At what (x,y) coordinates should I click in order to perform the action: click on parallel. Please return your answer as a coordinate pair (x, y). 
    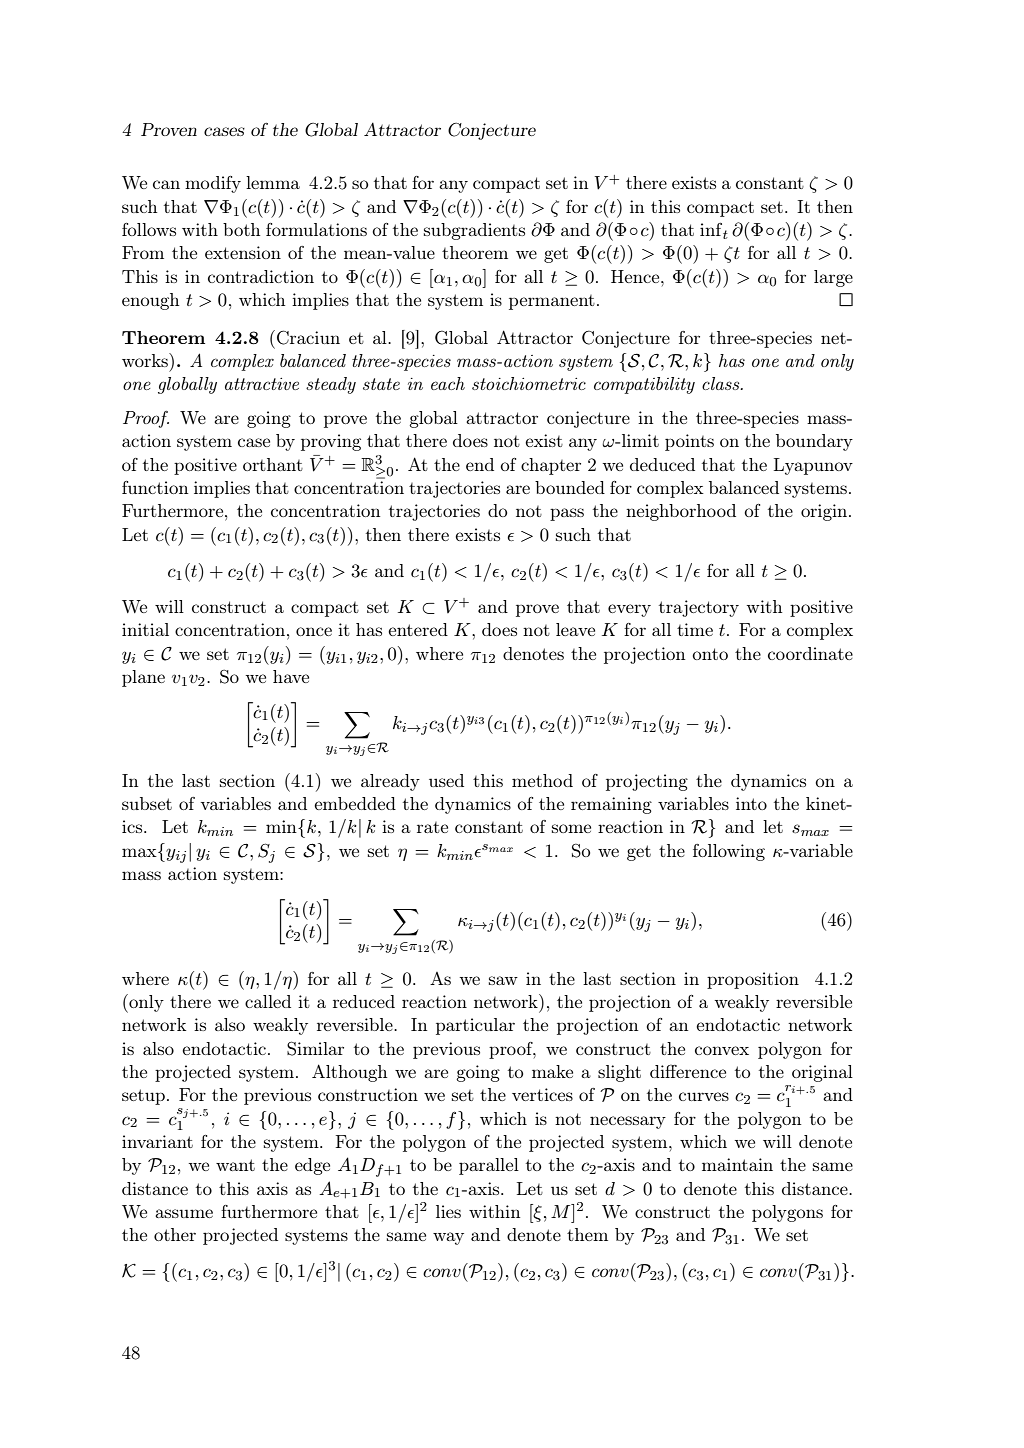
    Looking at the image, I should click on (489, 1166).
